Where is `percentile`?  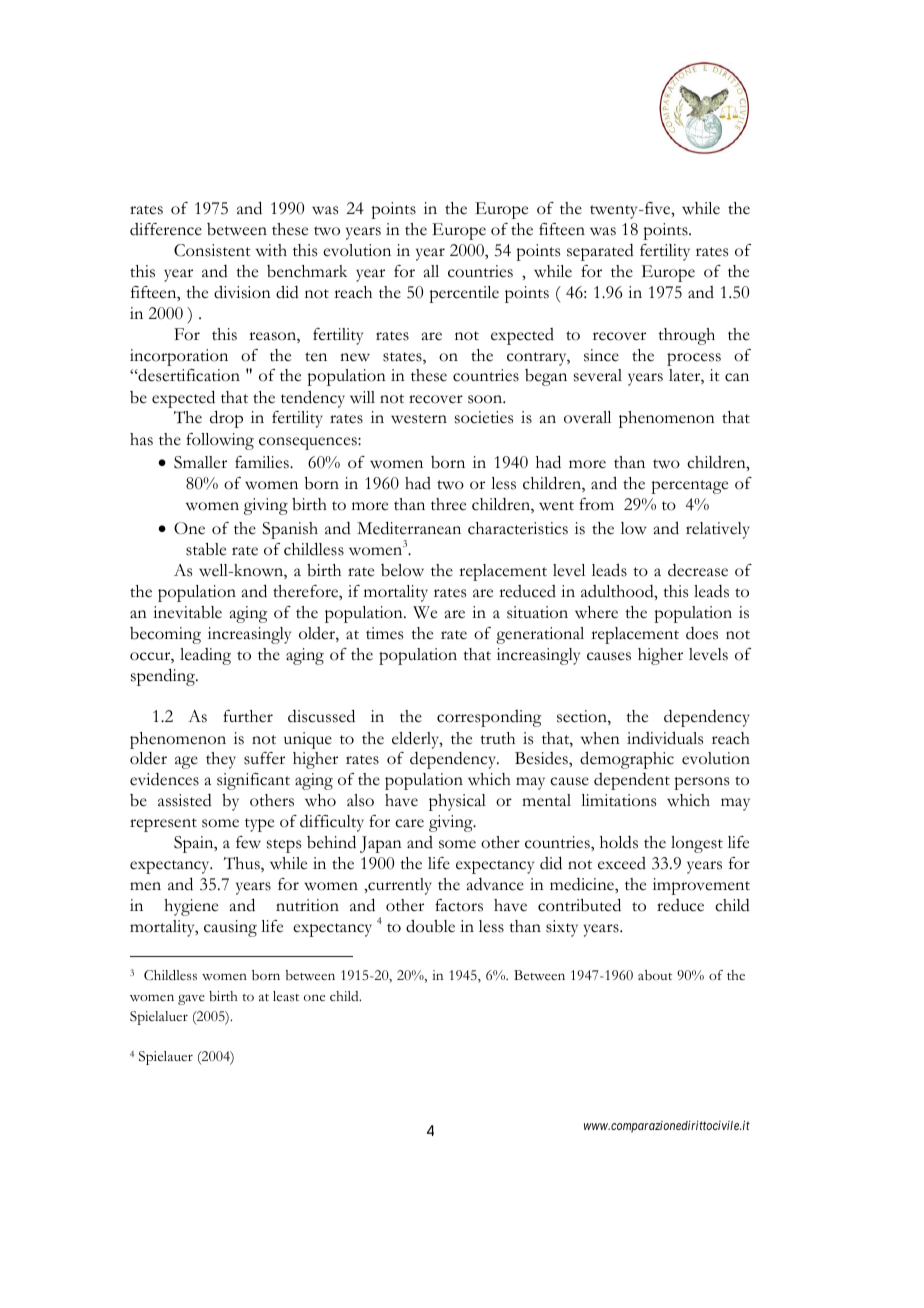 percentile is located at coordinates (464, 294).
